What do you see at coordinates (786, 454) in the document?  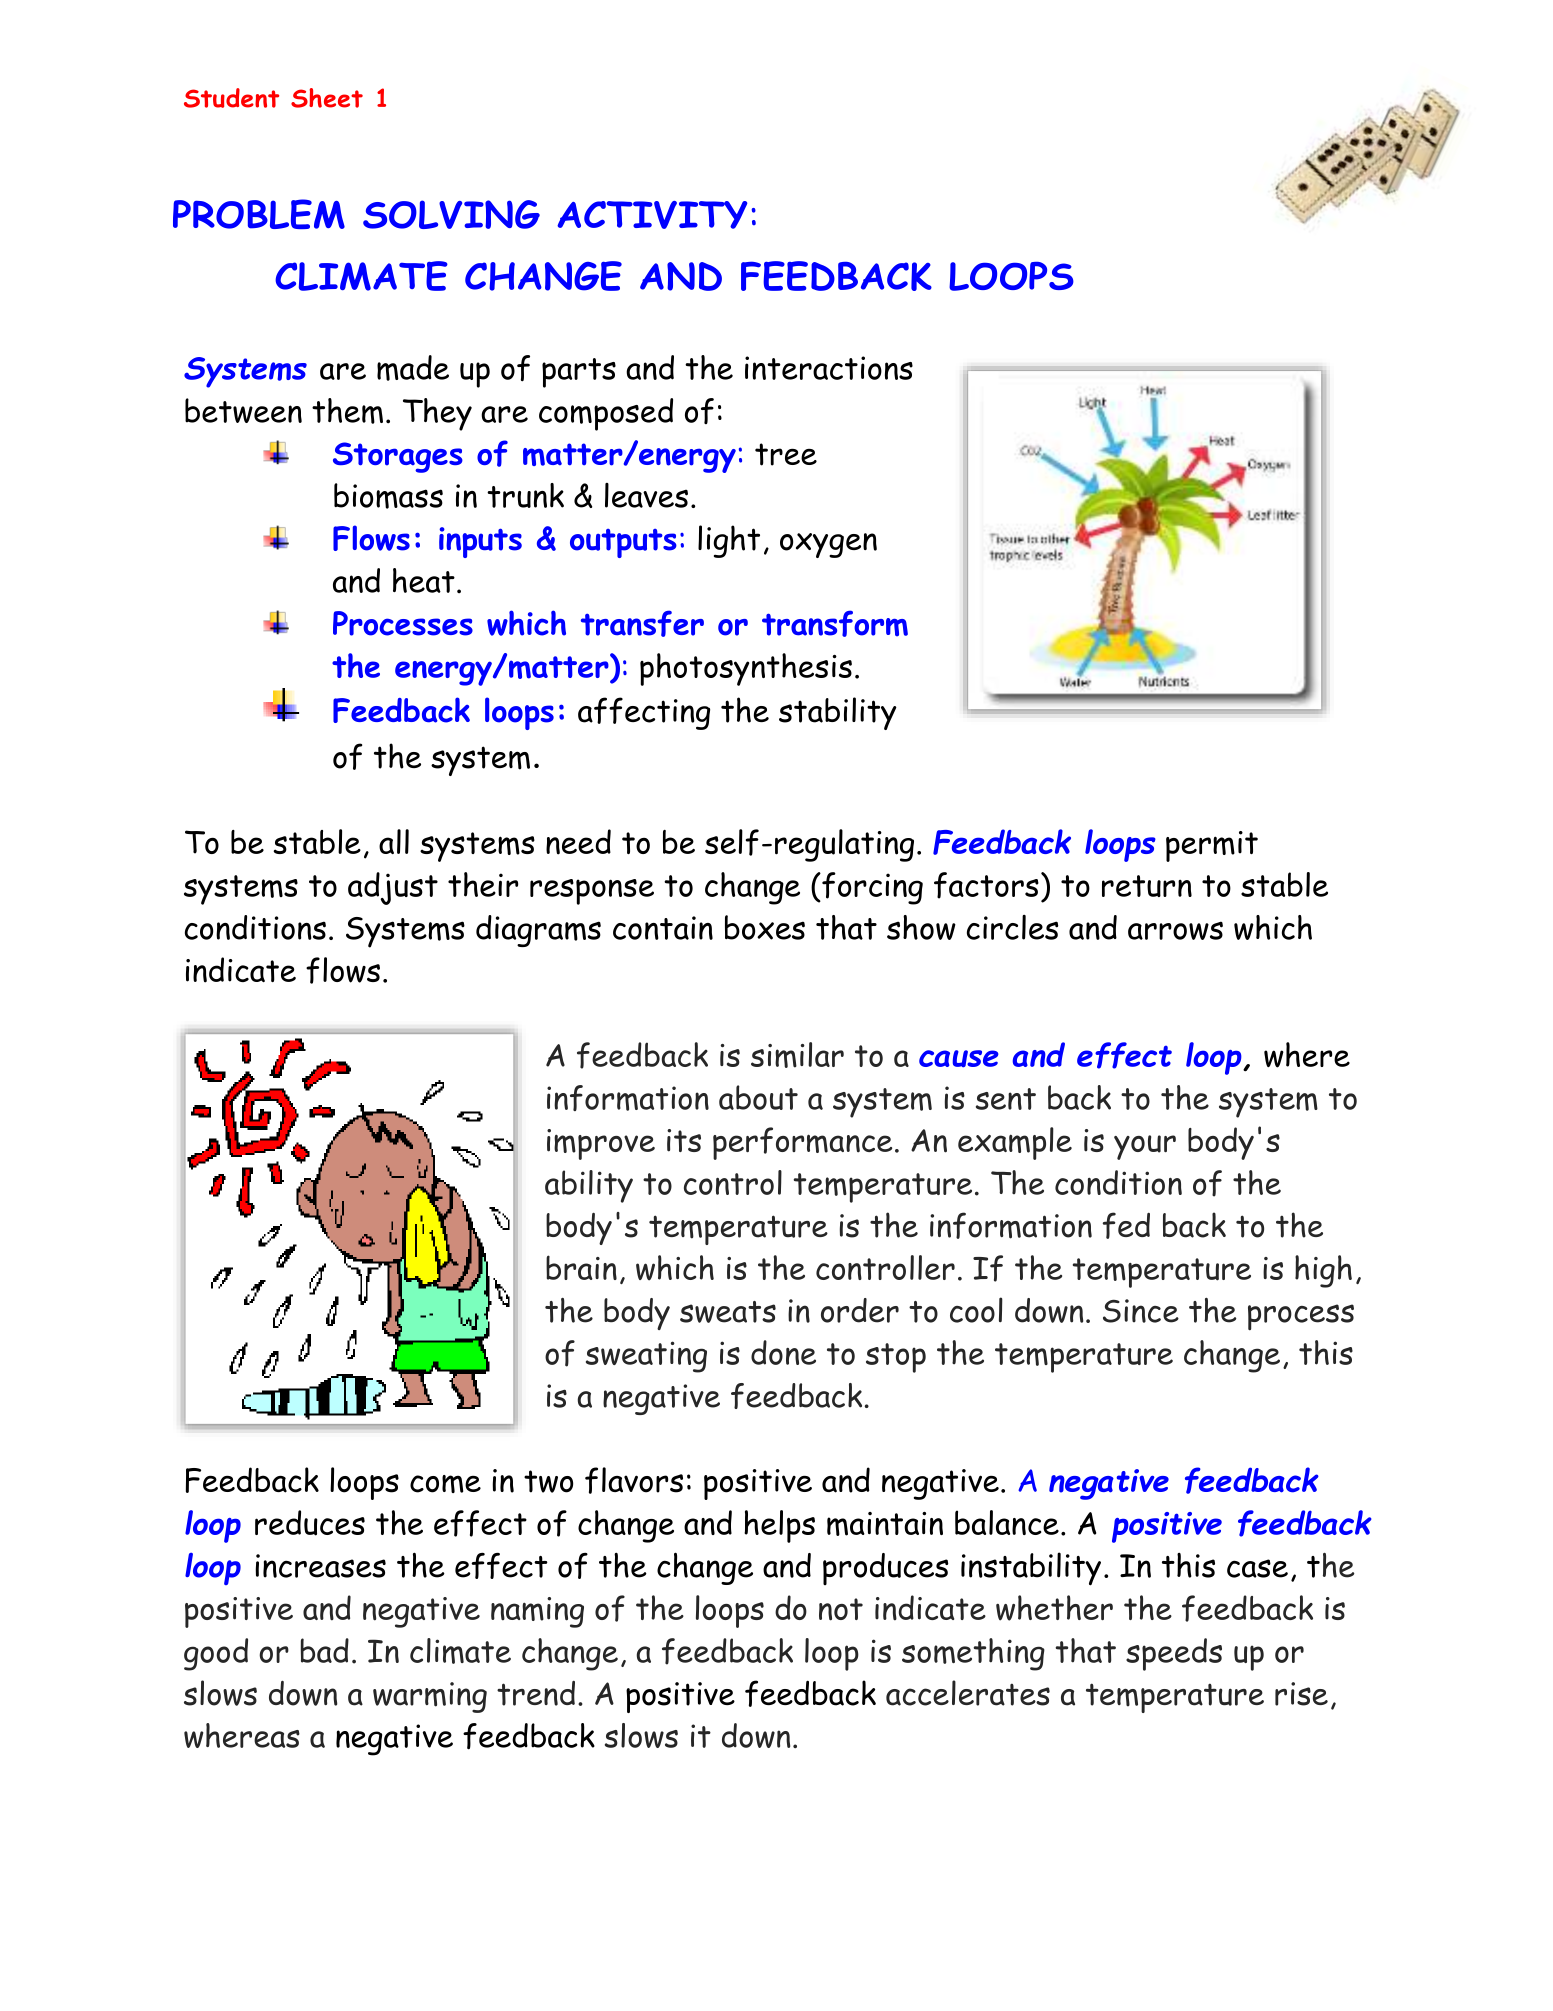 I see `tree` at bounding box center [786, 454].
